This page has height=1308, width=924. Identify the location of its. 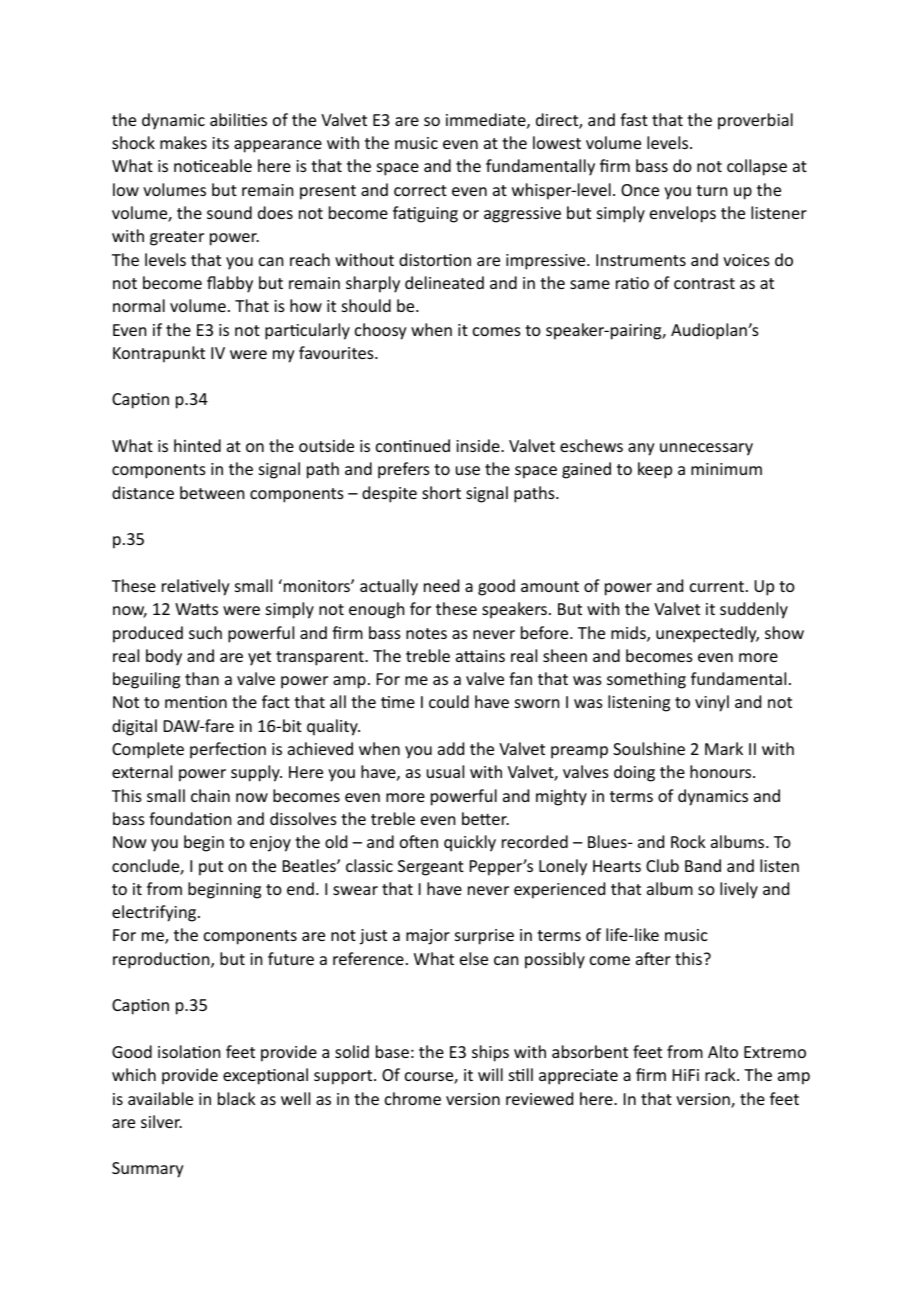
(220, 143).
